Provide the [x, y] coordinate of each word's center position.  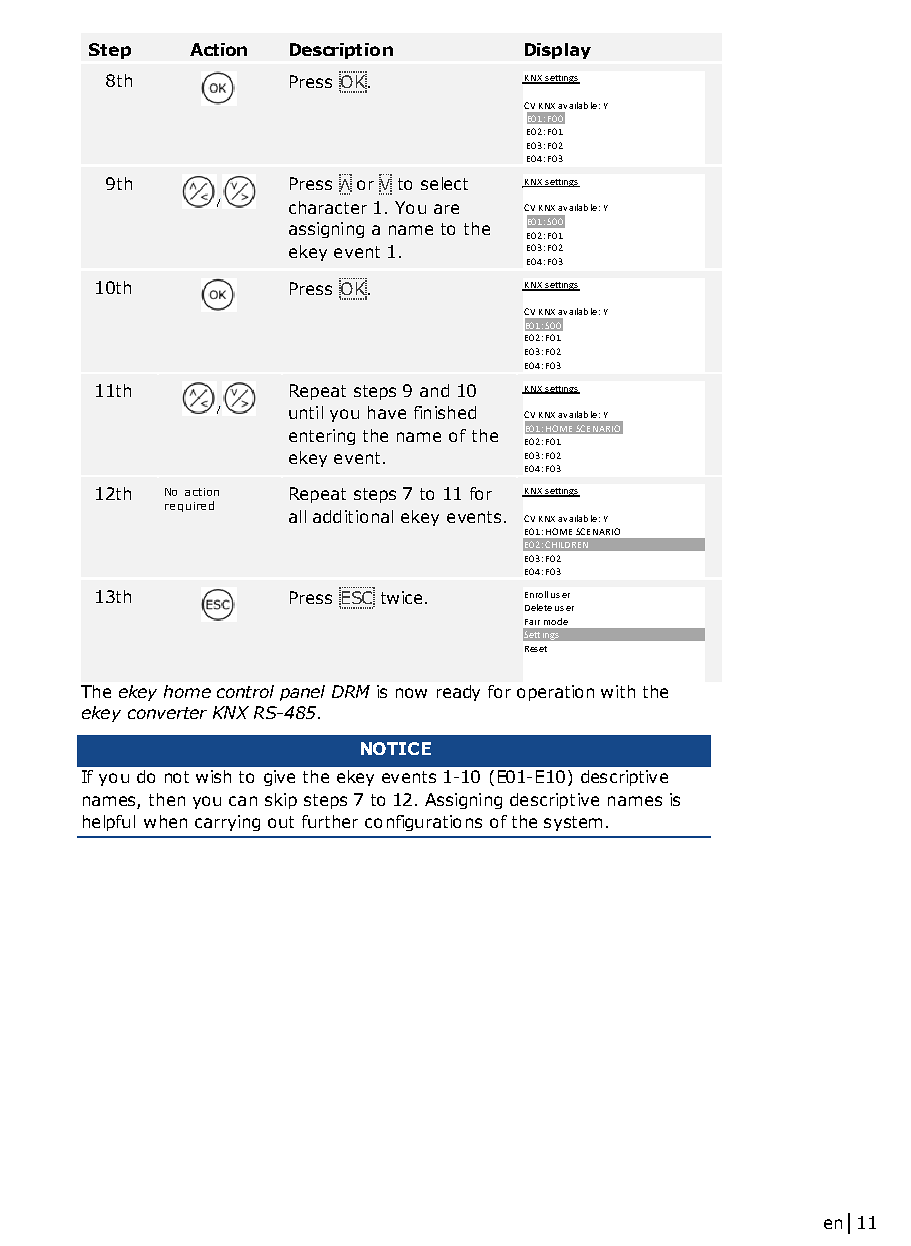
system [573, 823]
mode [556, 621]
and [434, 390]
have [387, 412]
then [167, 799]
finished [445, 412]
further [330, 821]
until [306, 412]
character [328, 207]
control [245, 691]
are [446, 209]
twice [401, 597]
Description [341, 51]
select [444, 183]
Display [558, 51]
